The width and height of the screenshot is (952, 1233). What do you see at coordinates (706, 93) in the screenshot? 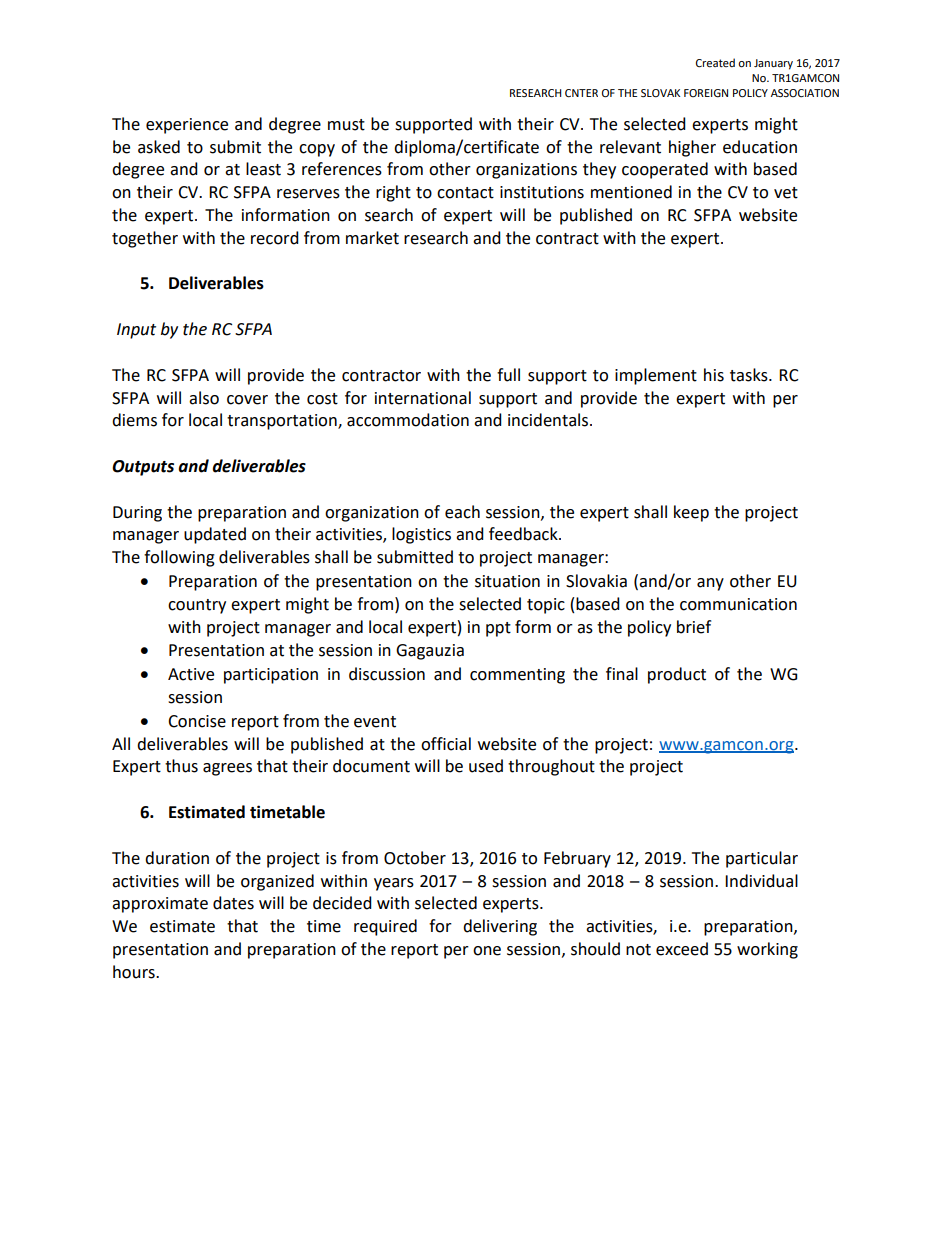
I see `FOREIGN` at bounding box center [706, 93].
